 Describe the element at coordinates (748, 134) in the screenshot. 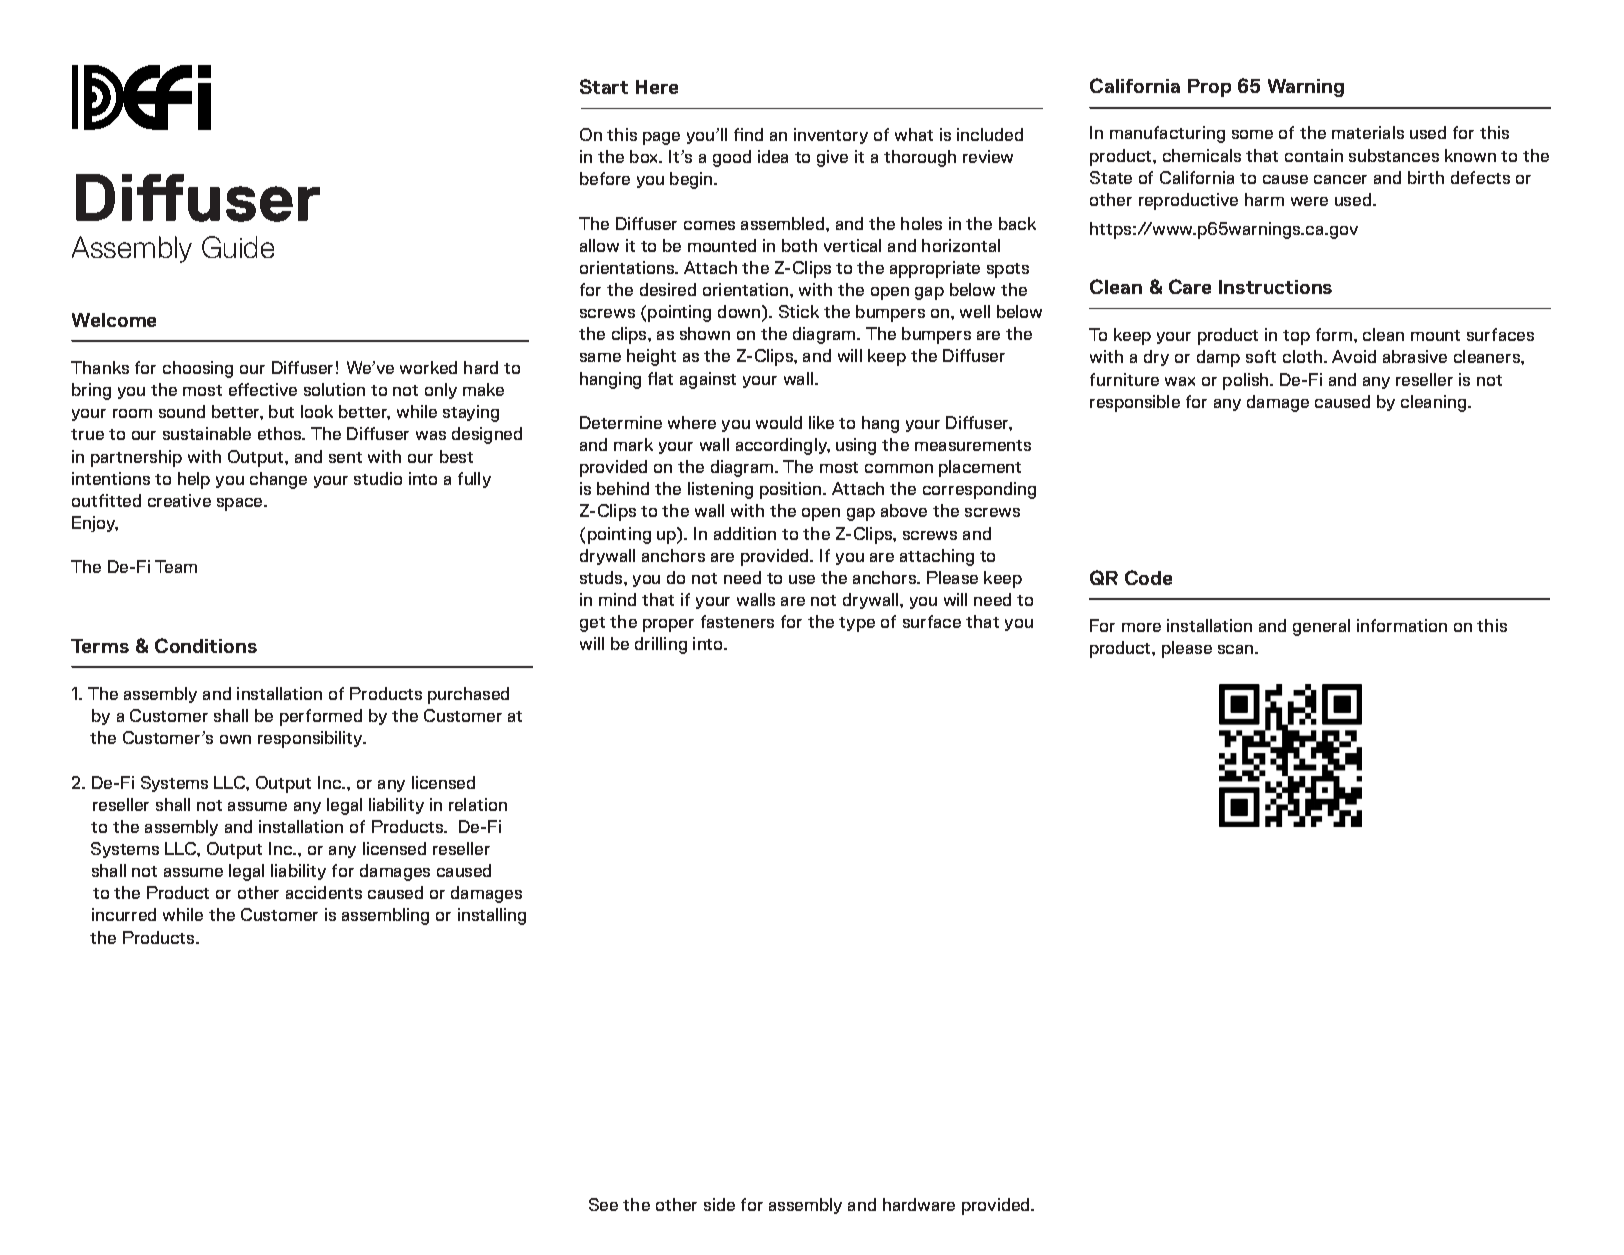

I see `find` at that location.
